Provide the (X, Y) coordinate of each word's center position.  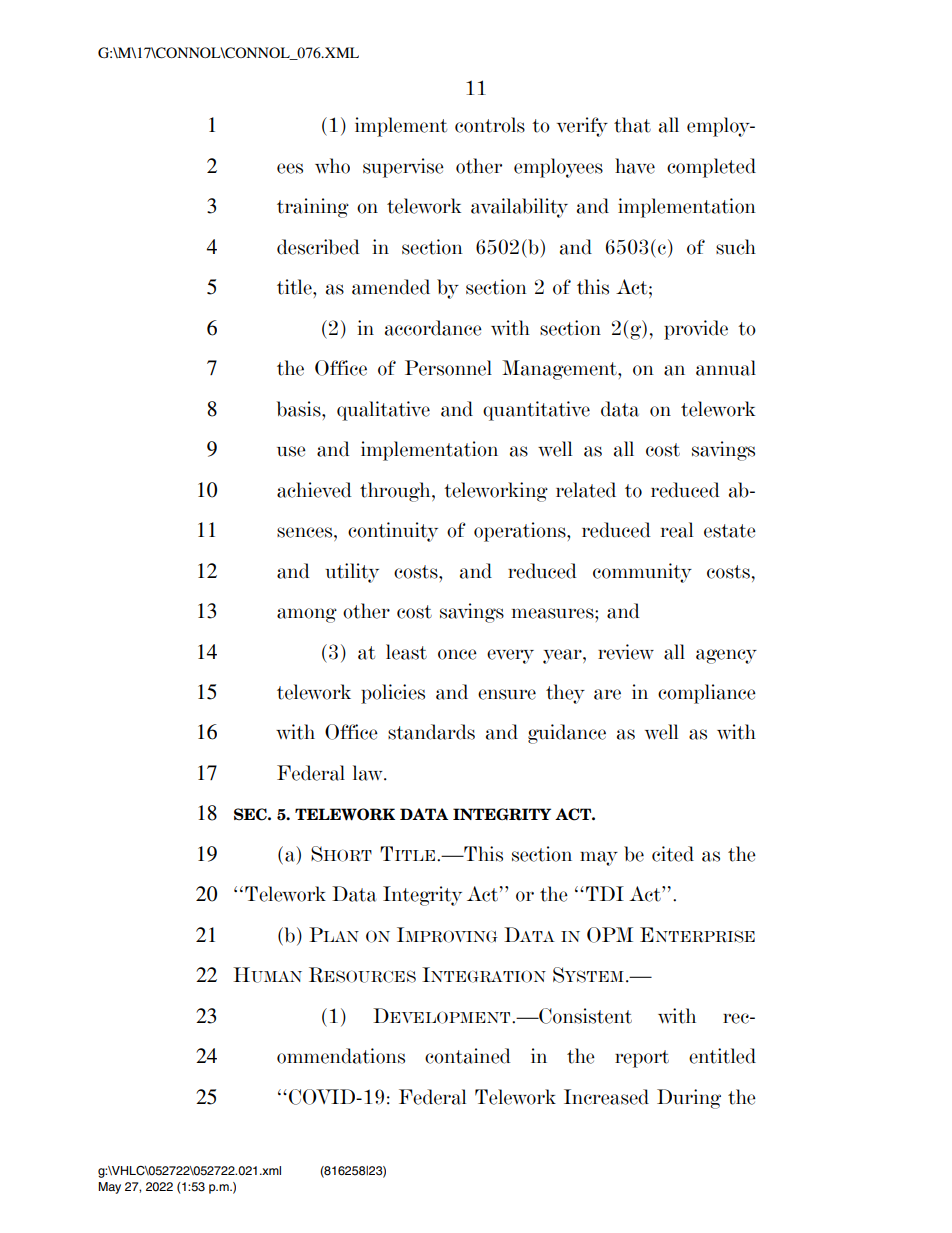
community (642, 573)
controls (490, 125)
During (689, 1099)
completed (711, 168)
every (510, 656)
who (332, 166)
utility (352, 573)
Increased (606, 1097)
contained (468, 1056)
